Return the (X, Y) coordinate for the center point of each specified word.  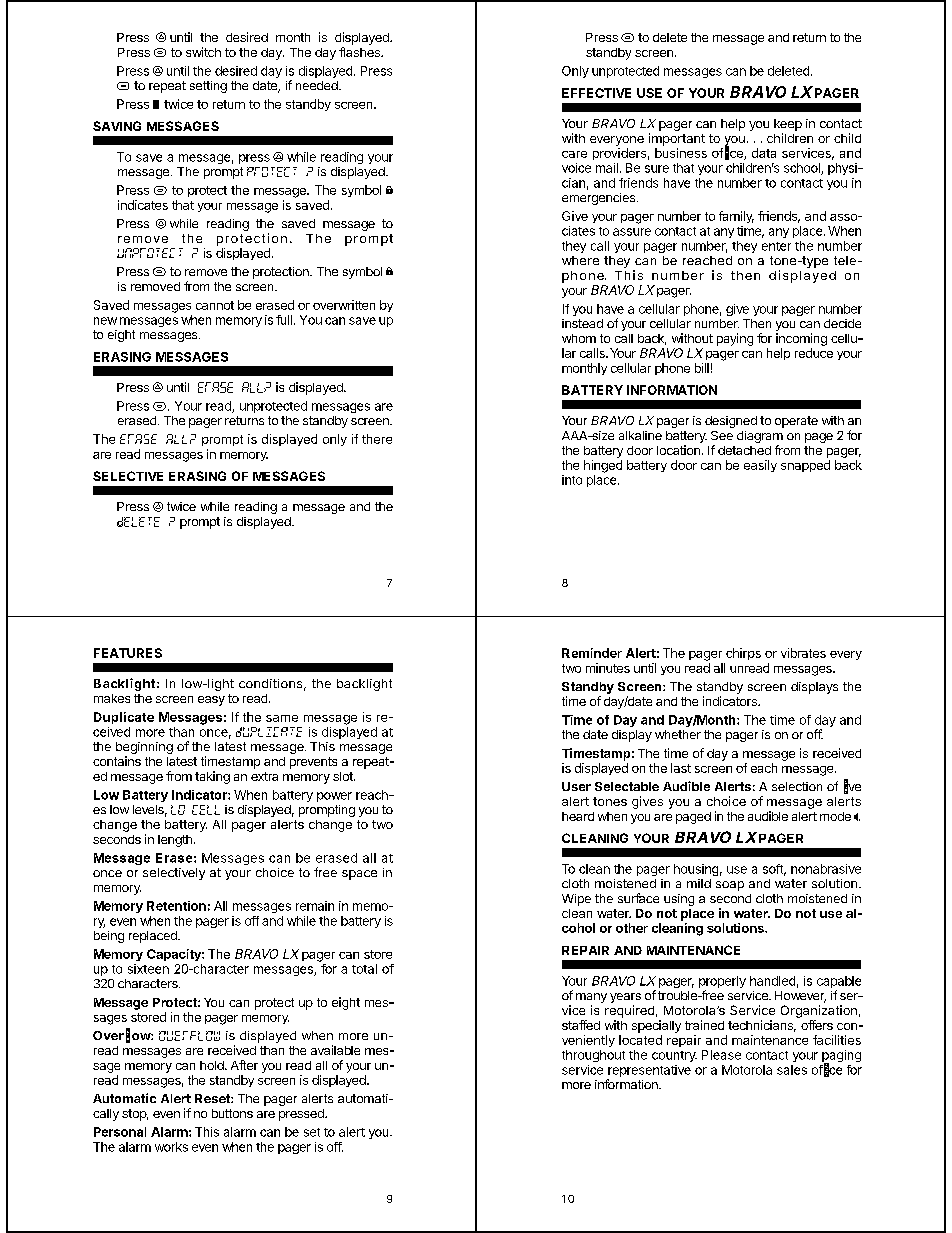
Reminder (592, 653)
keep (788, 125)
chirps (743, 654)
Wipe (576, 900)
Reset (213, 1098)
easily (760, 466)
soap (730, 886)
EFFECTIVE (596, 93)
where (580, 260)
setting (208, 87)
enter (776, 246)
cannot (215, 305)
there (377, 439)
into (572, 480)
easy (211, 701)
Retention (176, 906)
